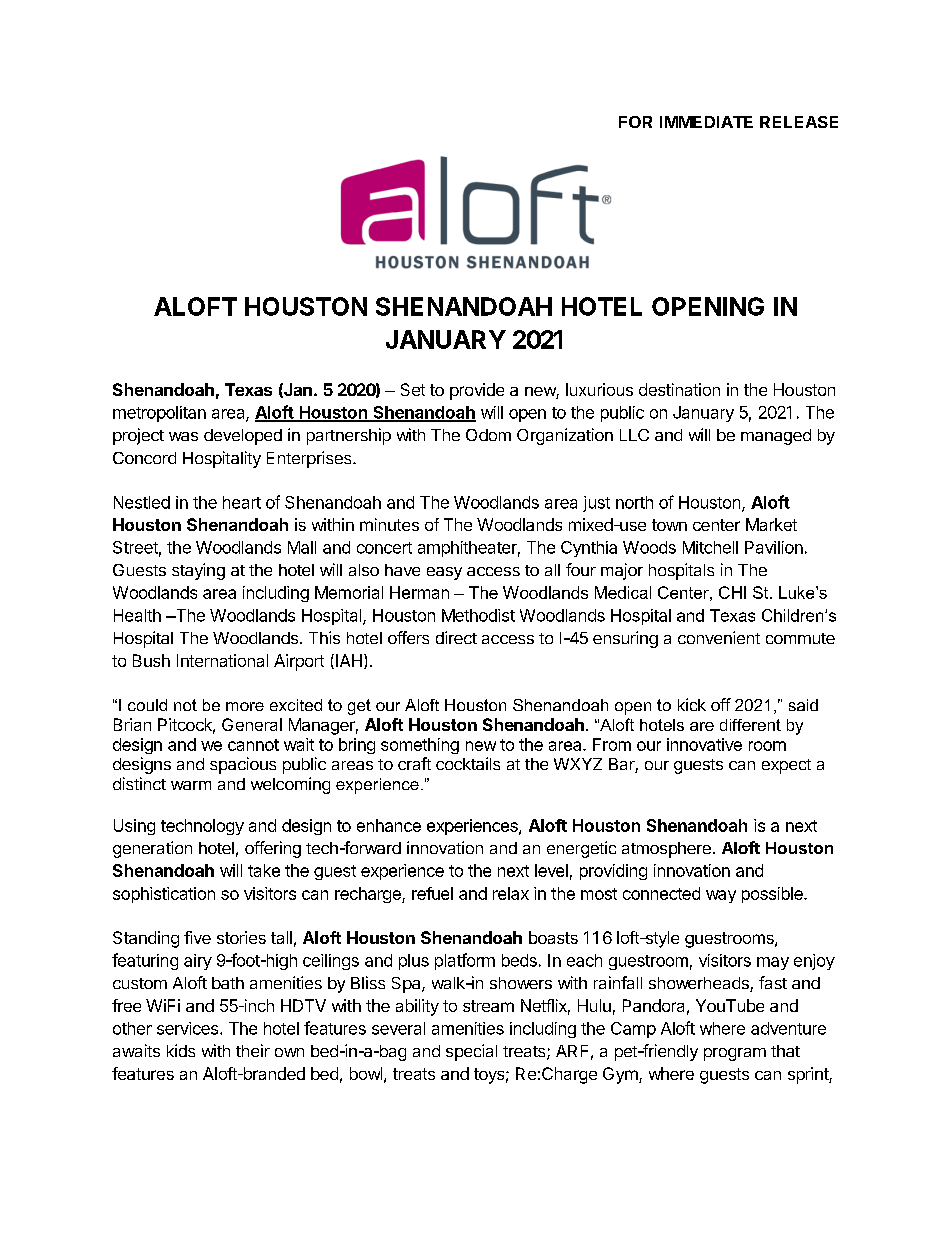 Image resolution: width=952 pixels, height=1233 pixels. I want to click on kids, so click(181, 1050).
